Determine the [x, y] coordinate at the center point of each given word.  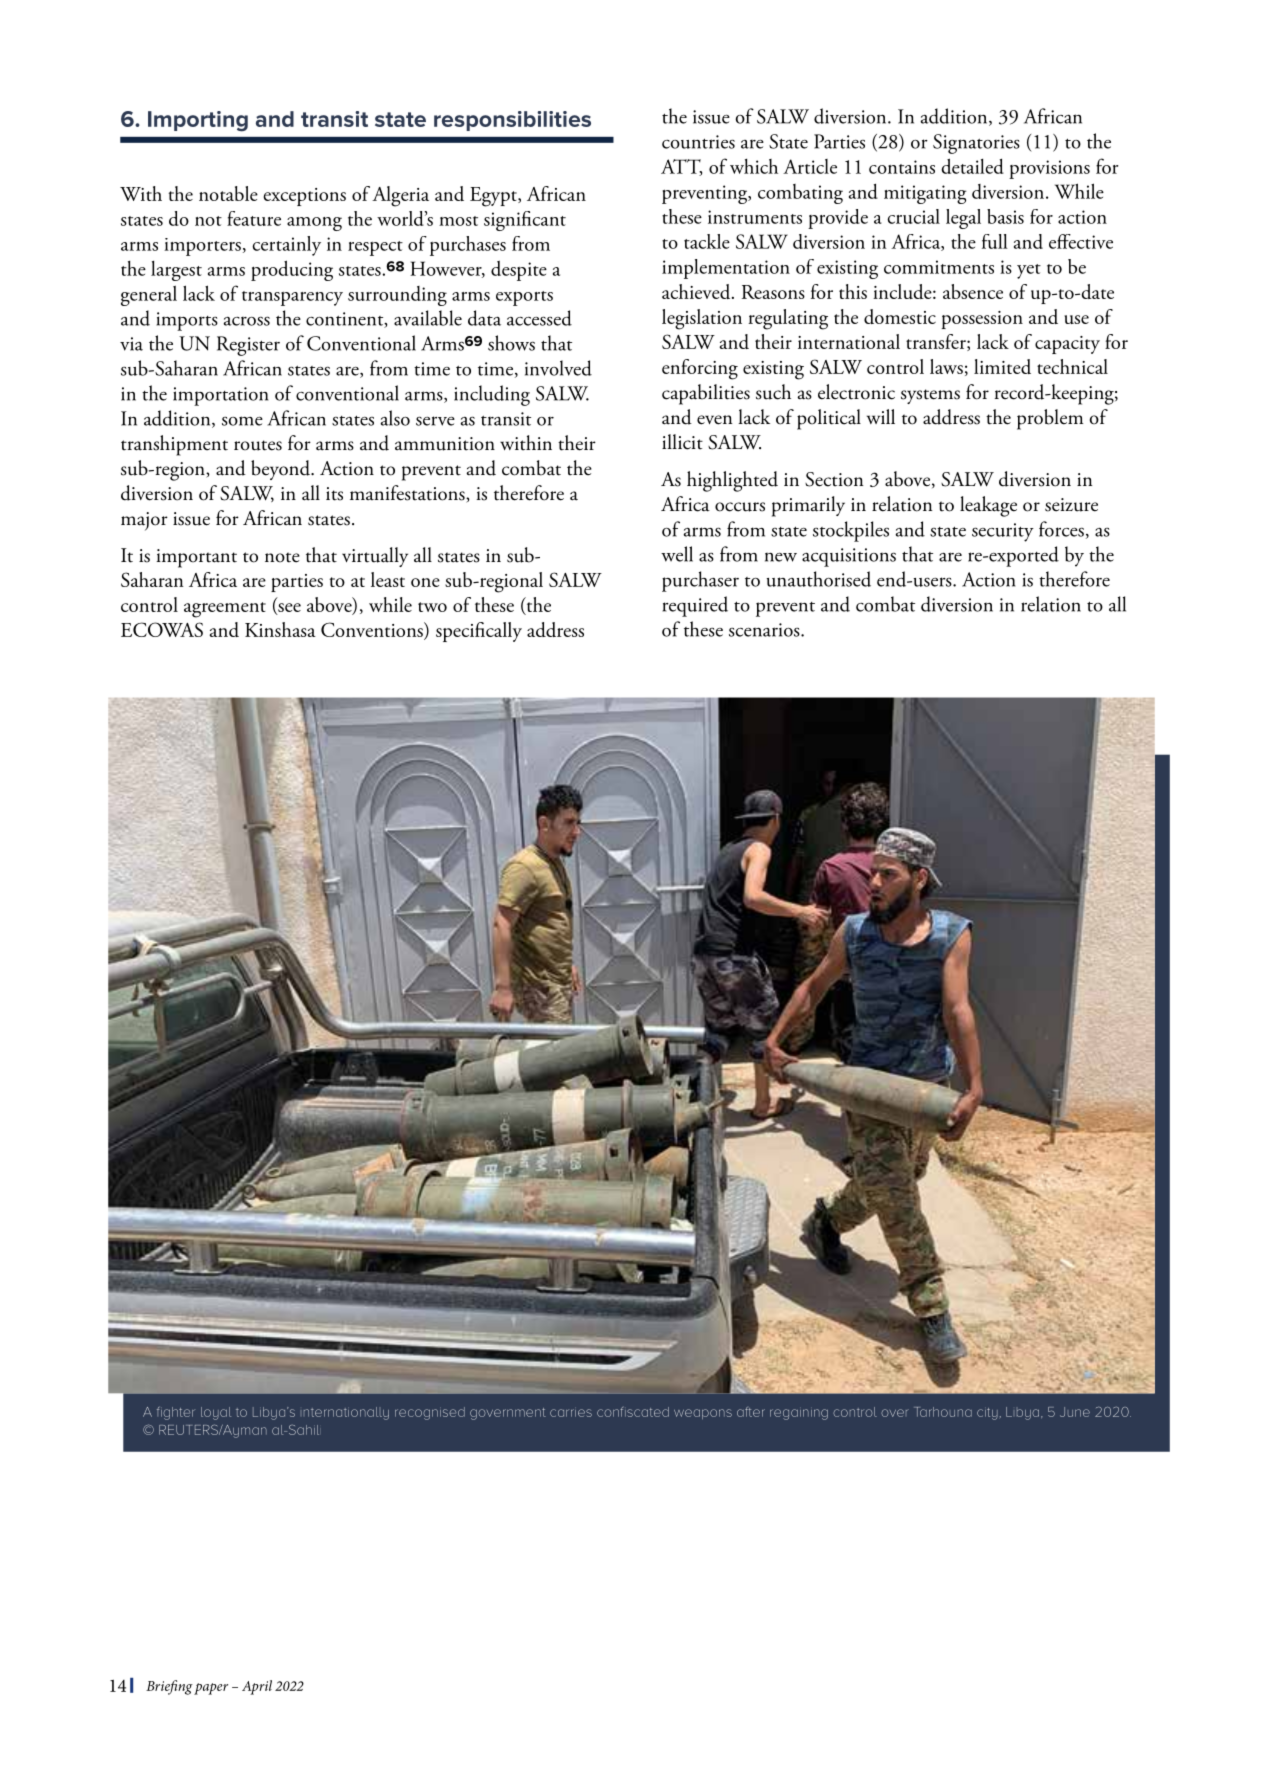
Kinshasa [280, 629]
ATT [681, 167]
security [1003, 532]
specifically [479, 632]
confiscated [633, 1412]
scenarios [765, 630]
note [282, 557]
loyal [216, 1413]
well [677, 554]
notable [228, 193]
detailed [972, 166]
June [1075, 1412]
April [257, 1687]
